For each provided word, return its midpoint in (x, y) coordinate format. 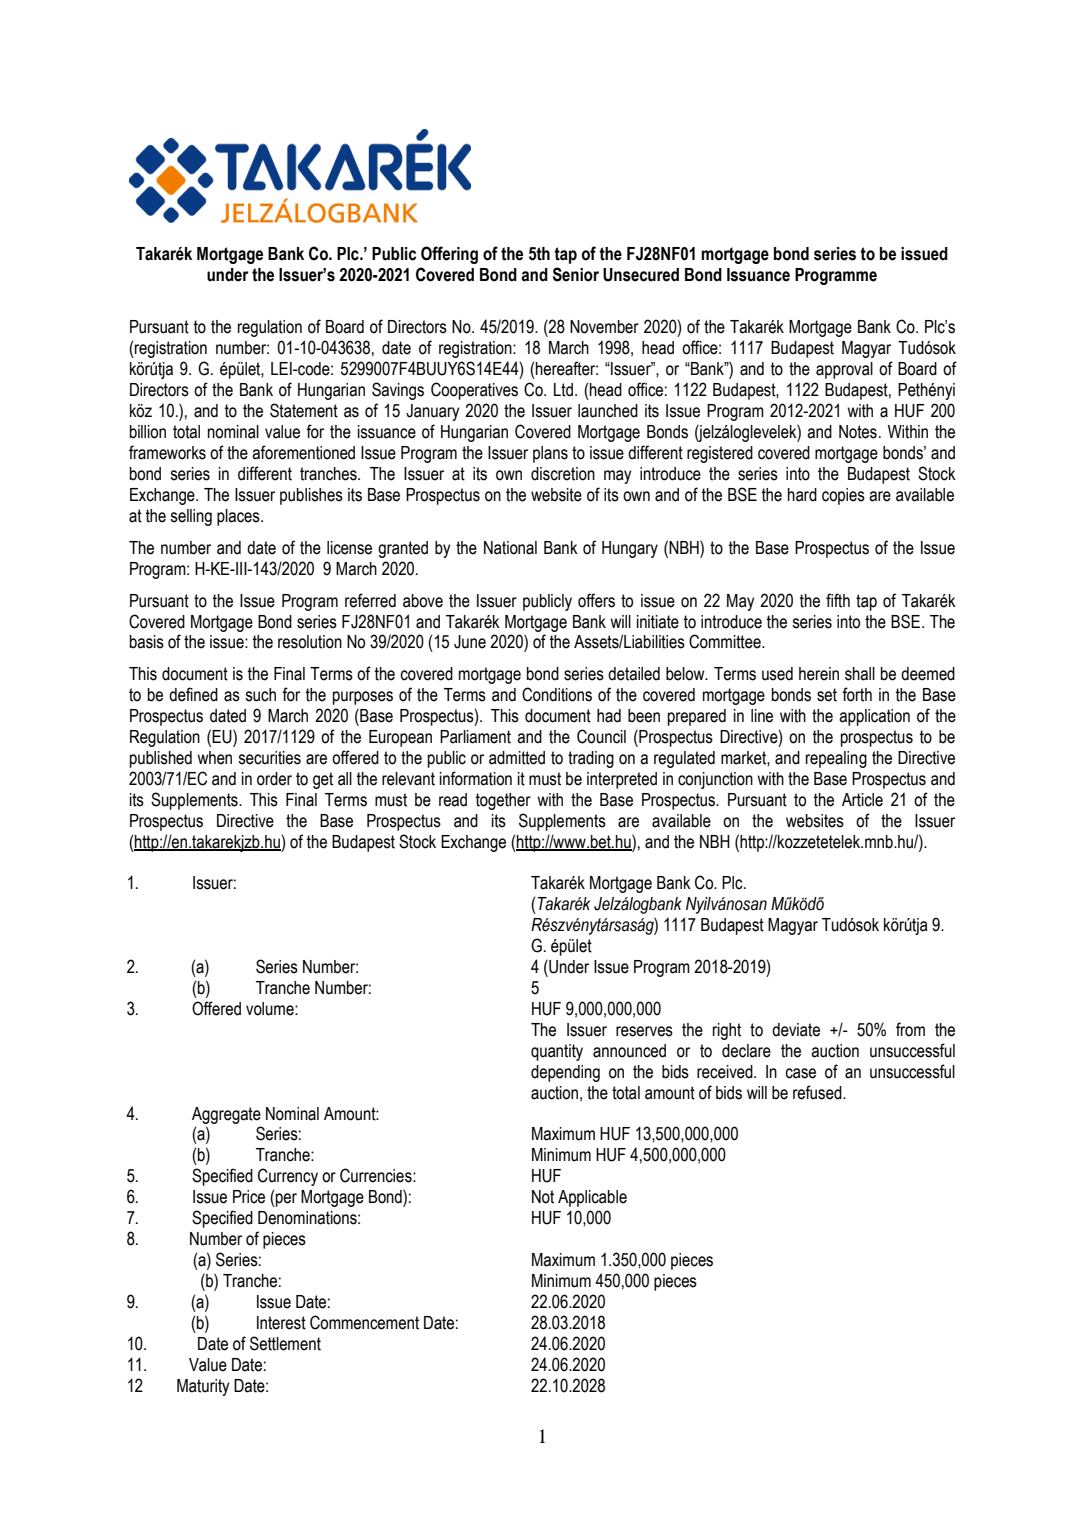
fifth (838, 600)
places (239, 517)
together (503, 801)
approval (844, 370)
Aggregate (226, 1115)
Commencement (364, 1322)
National (510, 548)
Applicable (592, 1198)
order (274, 779)
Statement (304, 410)
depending (565, 1073)
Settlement (285, 1343)
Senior (576, 274)
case (800, 1073)
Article (862, 800)
